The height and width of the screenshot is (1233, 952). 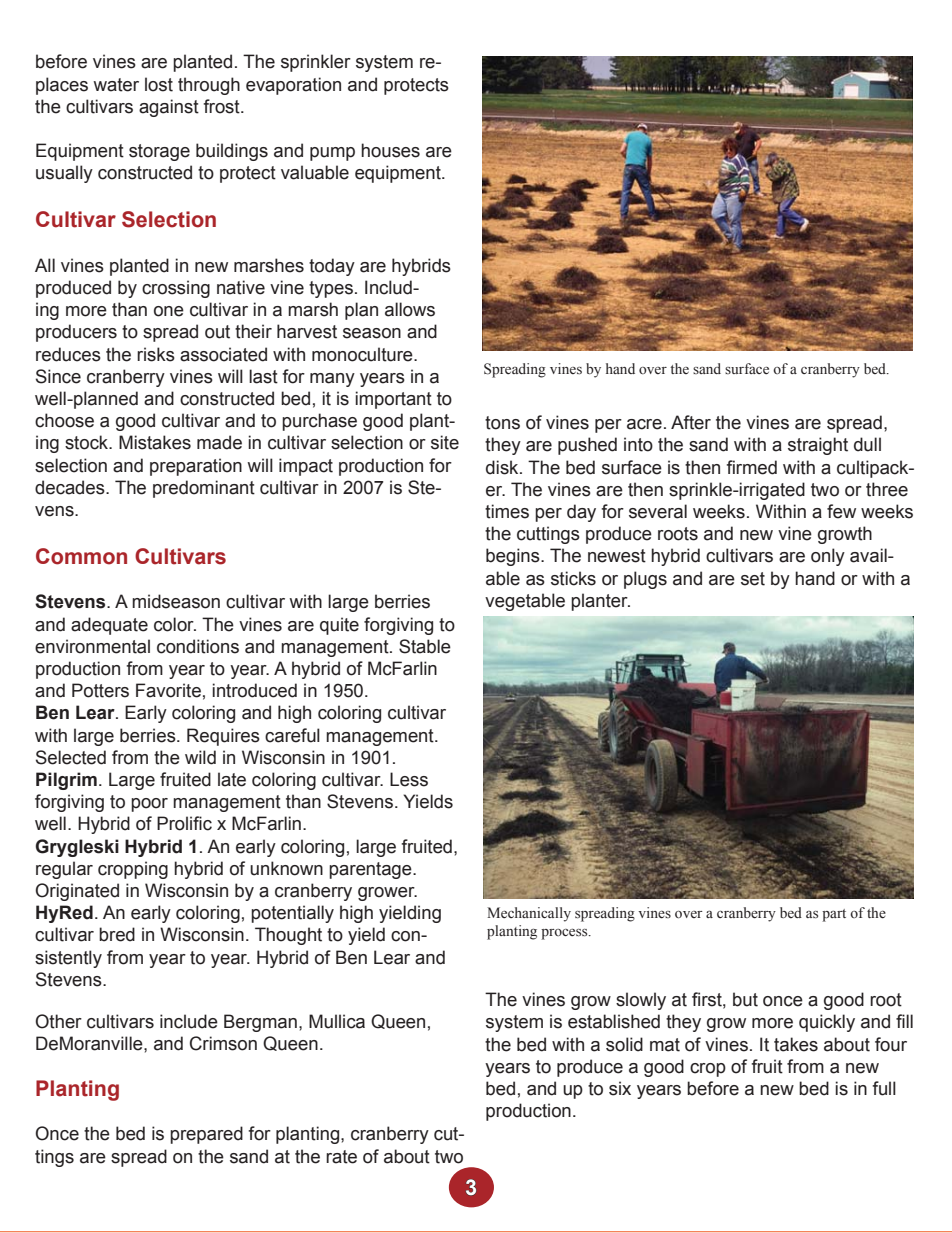 What do you see at coordinates (514, 557) in the screenshot?
I see `begins` at bounding box center [514, 557].
